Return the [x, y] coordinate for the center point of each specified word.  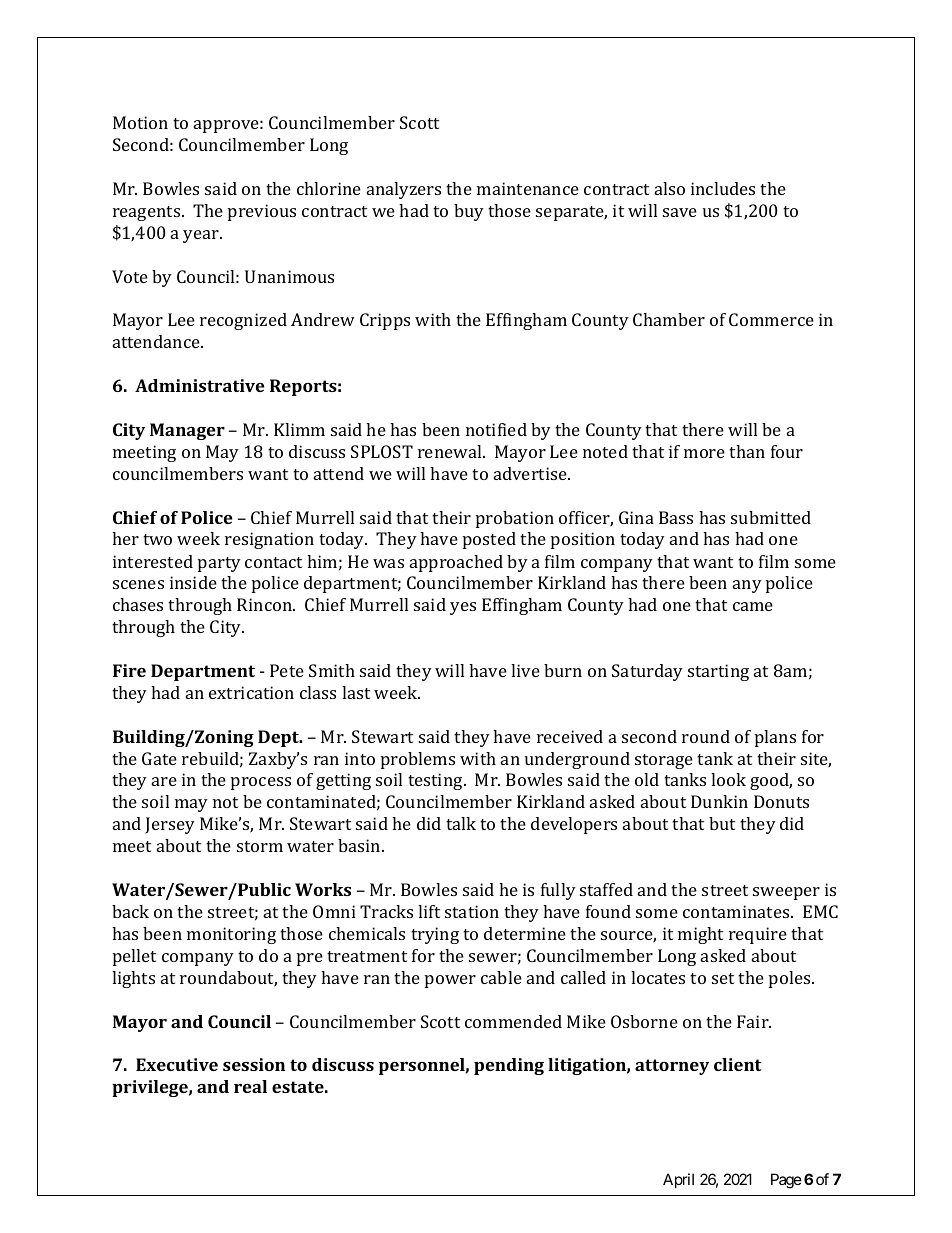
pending [509, 1066]
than [747, 451]
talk [461, 823]
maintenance [528, 188]
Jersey [170, 825]
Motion [140, 122]
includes [723, 188]
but [722, 823]
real [250, 1086]
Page [786, 1181]
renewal [451, 451]
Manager [187, 431]
